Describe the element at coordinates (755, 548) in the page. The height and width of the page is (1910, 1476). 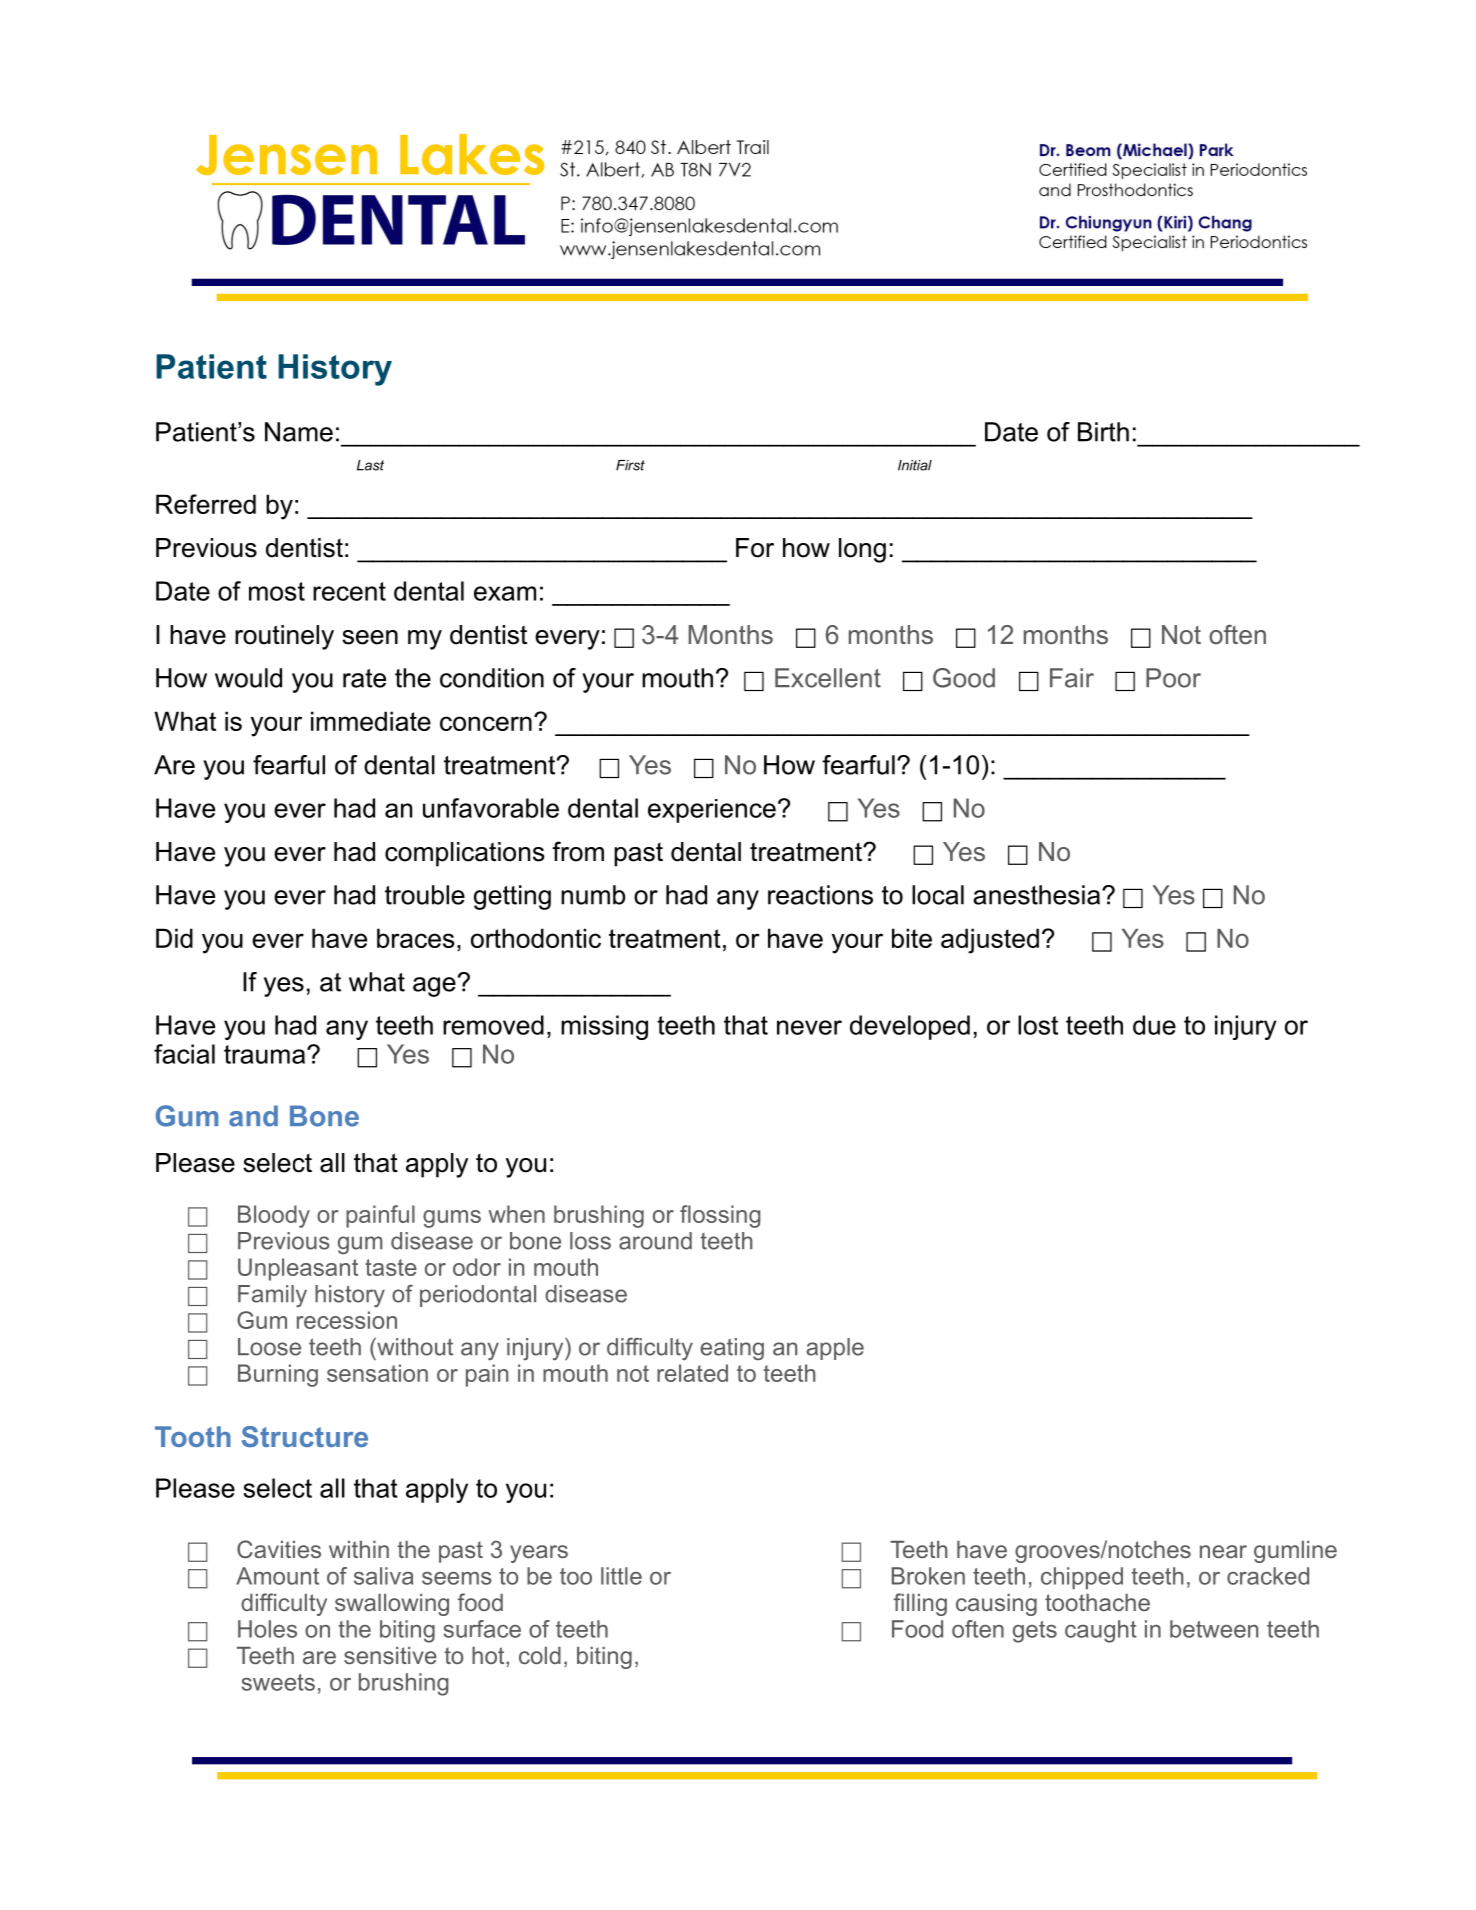
I see `For` at that location.
